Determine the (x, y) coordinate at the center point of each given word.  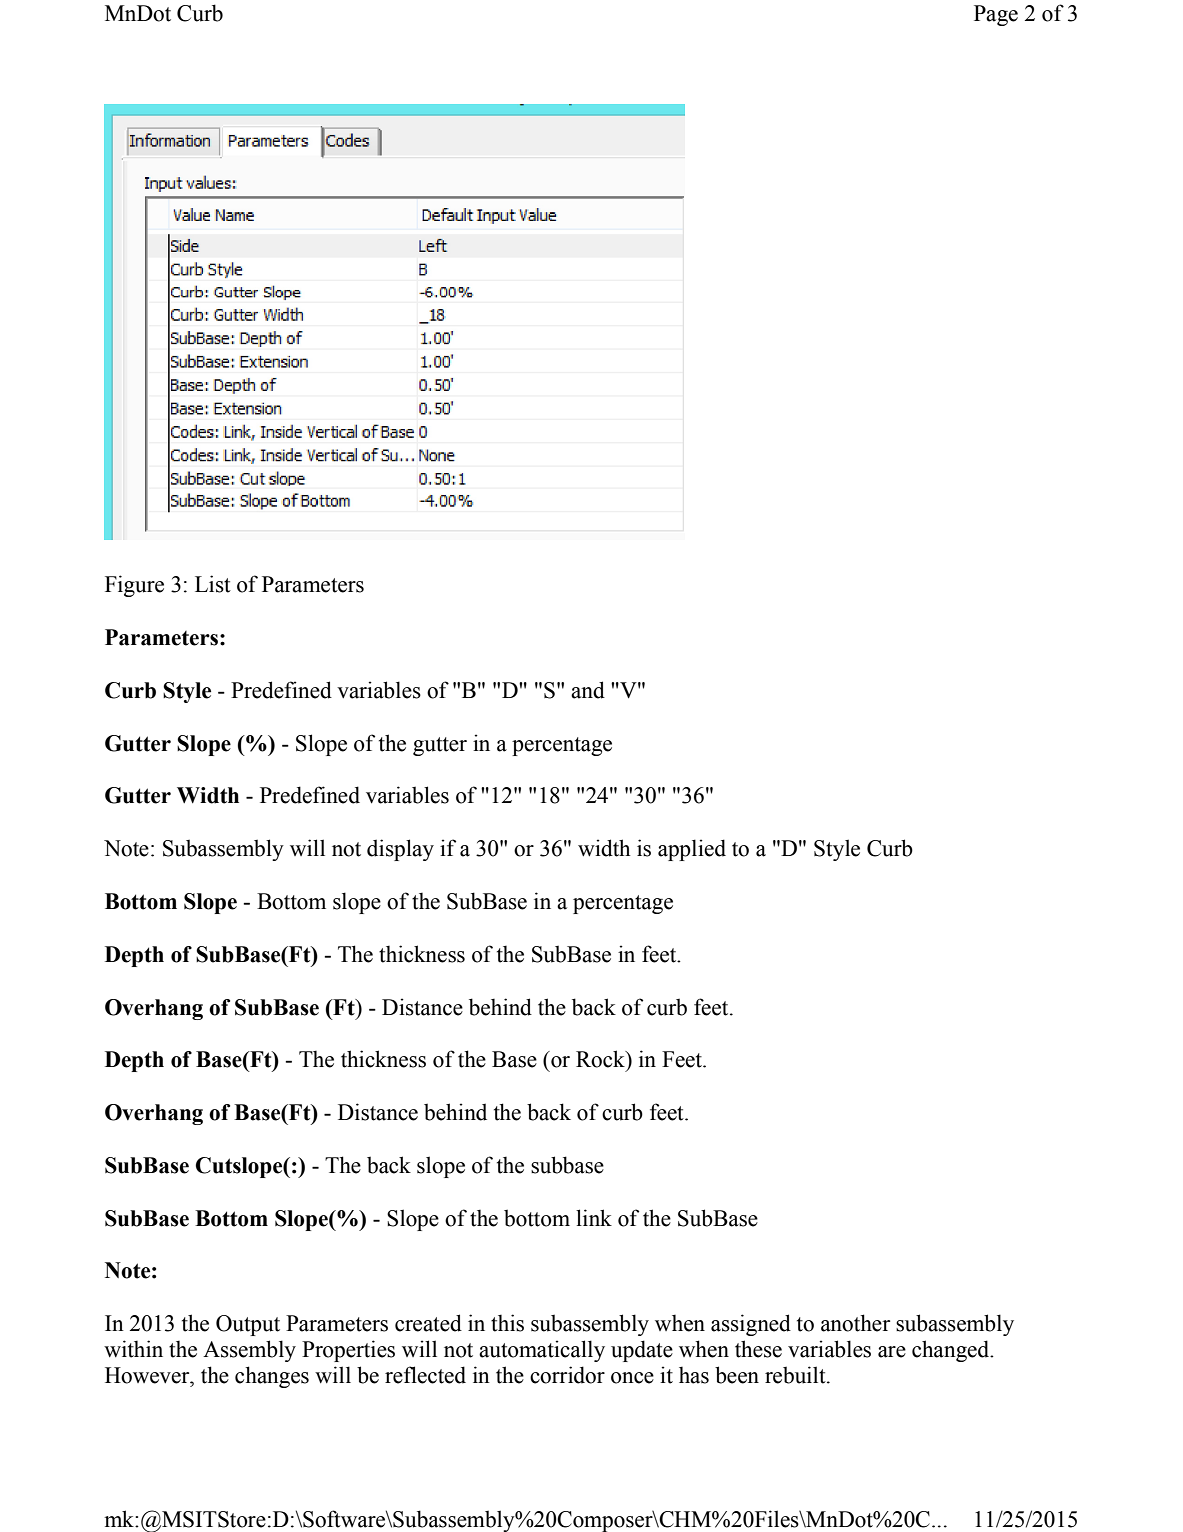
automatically (542, 1351)
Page (996, 15)
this (507, 1323)
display (400, 850)
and (588, 690)
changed (952, 1351)
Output (248, 1325)
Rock (601, 1059)
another (855, 1323)
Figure (134, 586)
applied (692, 850)
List (213, 584)
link (594, 1217)
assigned (751, 1325)
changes (272, 1377)
